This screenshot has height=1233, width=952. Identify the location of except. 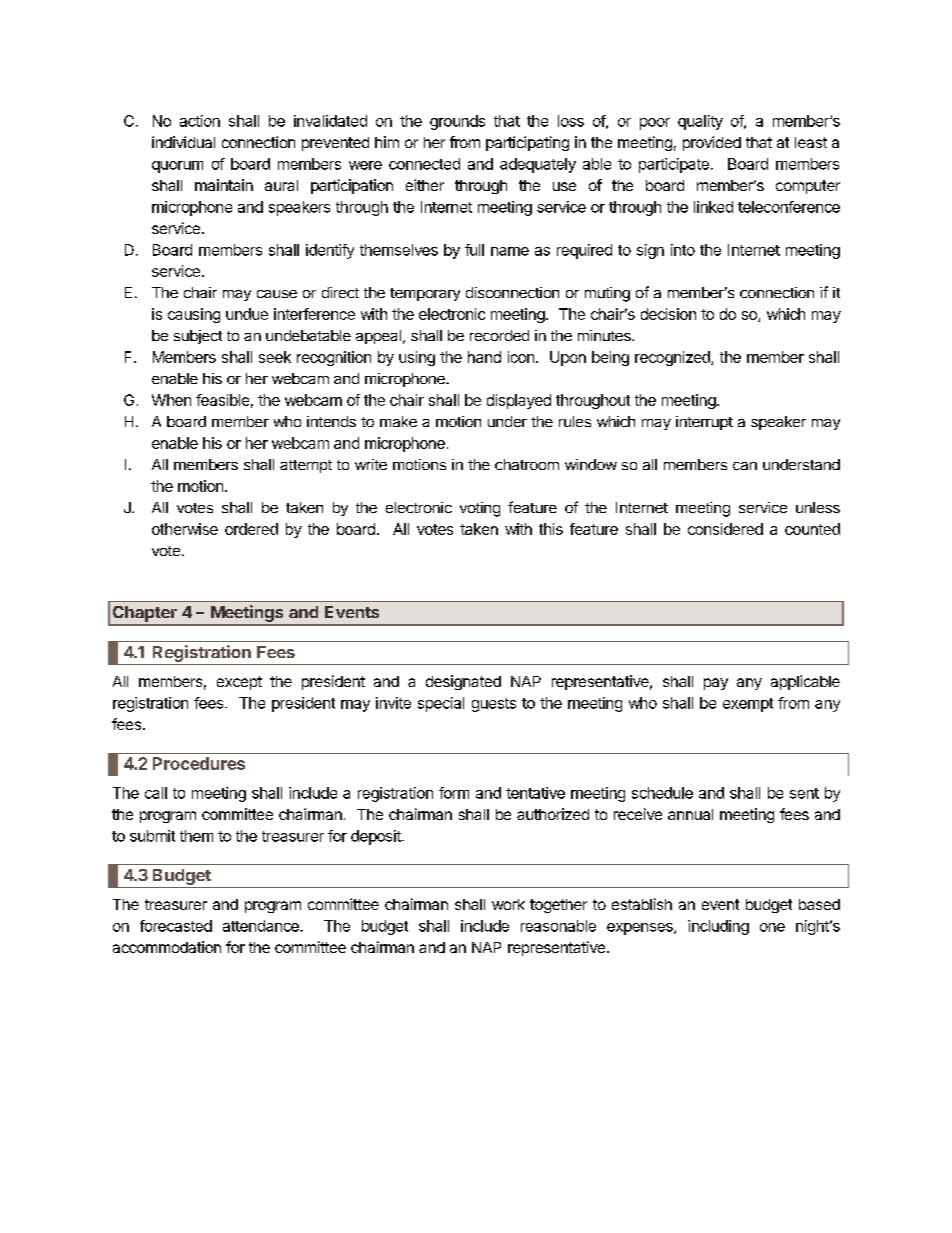
(239, 683).
